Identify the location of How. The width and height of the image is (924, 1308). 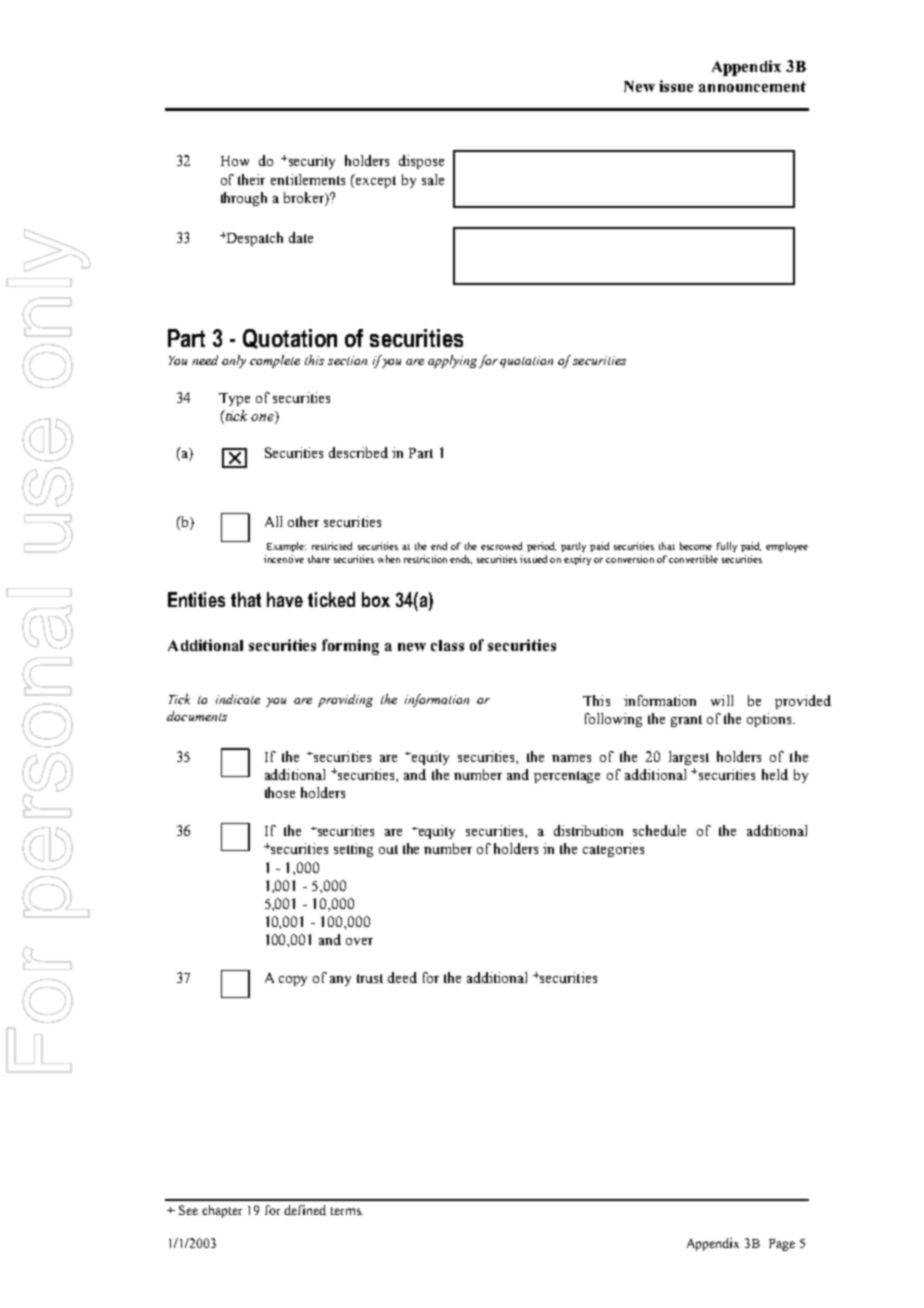
(235, 161).
